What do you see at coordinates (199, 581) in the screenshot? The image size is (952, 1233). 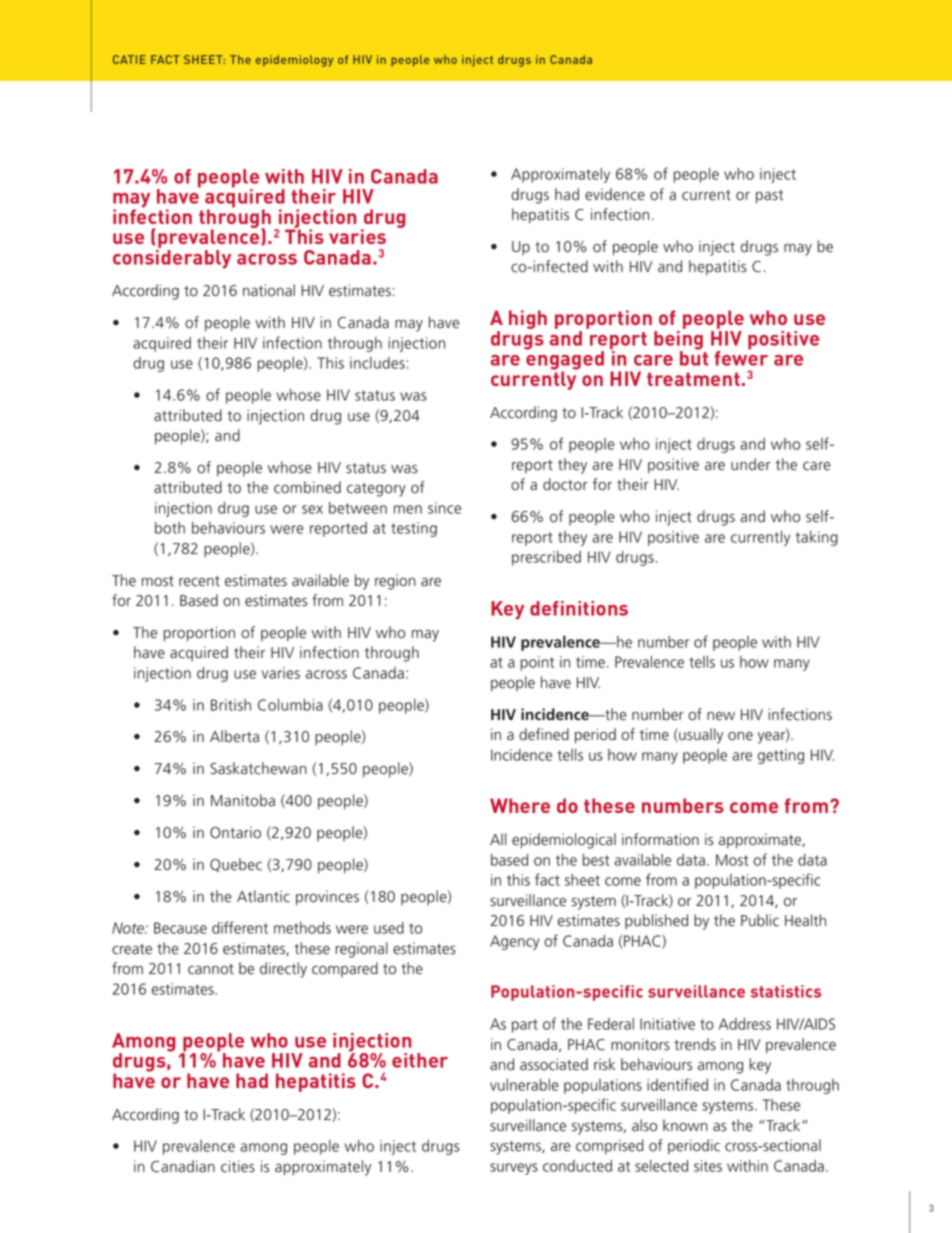 I see `recent` at bounding box center [199, 581].
